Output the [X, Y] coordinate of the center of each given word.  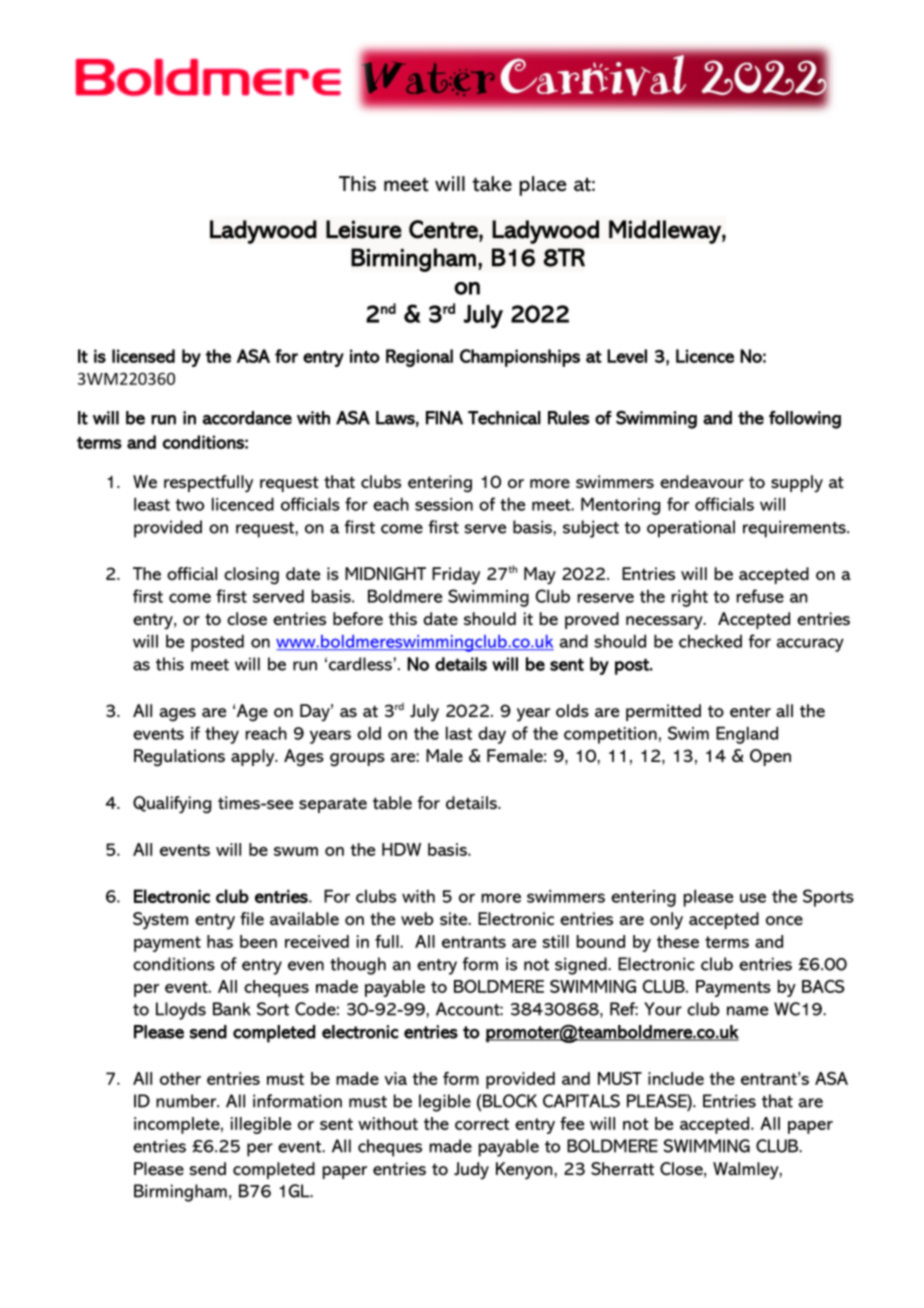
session [444, 504]
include [676, 1078]
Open [770, 757]
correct [482, 1124]
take [492, 184]
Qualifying [172, 805]
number [187, 1101]
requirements [795, 529]
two [189, 505]
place [543, 186]
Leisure [364, 229]
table [392, 803]
